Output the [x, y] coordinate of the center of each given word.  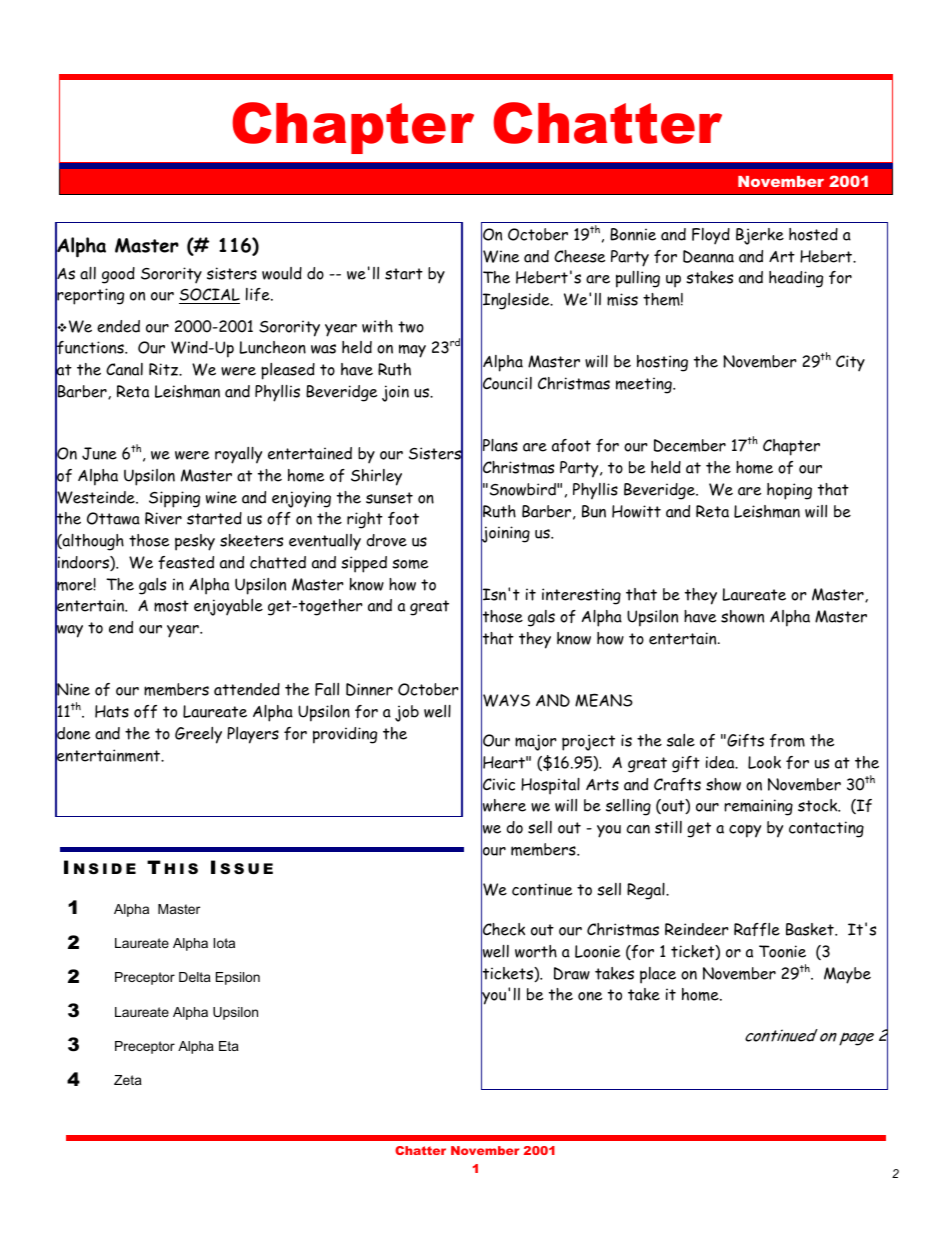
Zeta [128, 1080]
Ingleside [516, 301]
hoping [789, 491]
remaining [759, 807]
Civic [498, 784]
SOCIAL [209, 296]
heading [796, 279]
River [163, 518]
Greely [198, 735]
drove [387, 540]
